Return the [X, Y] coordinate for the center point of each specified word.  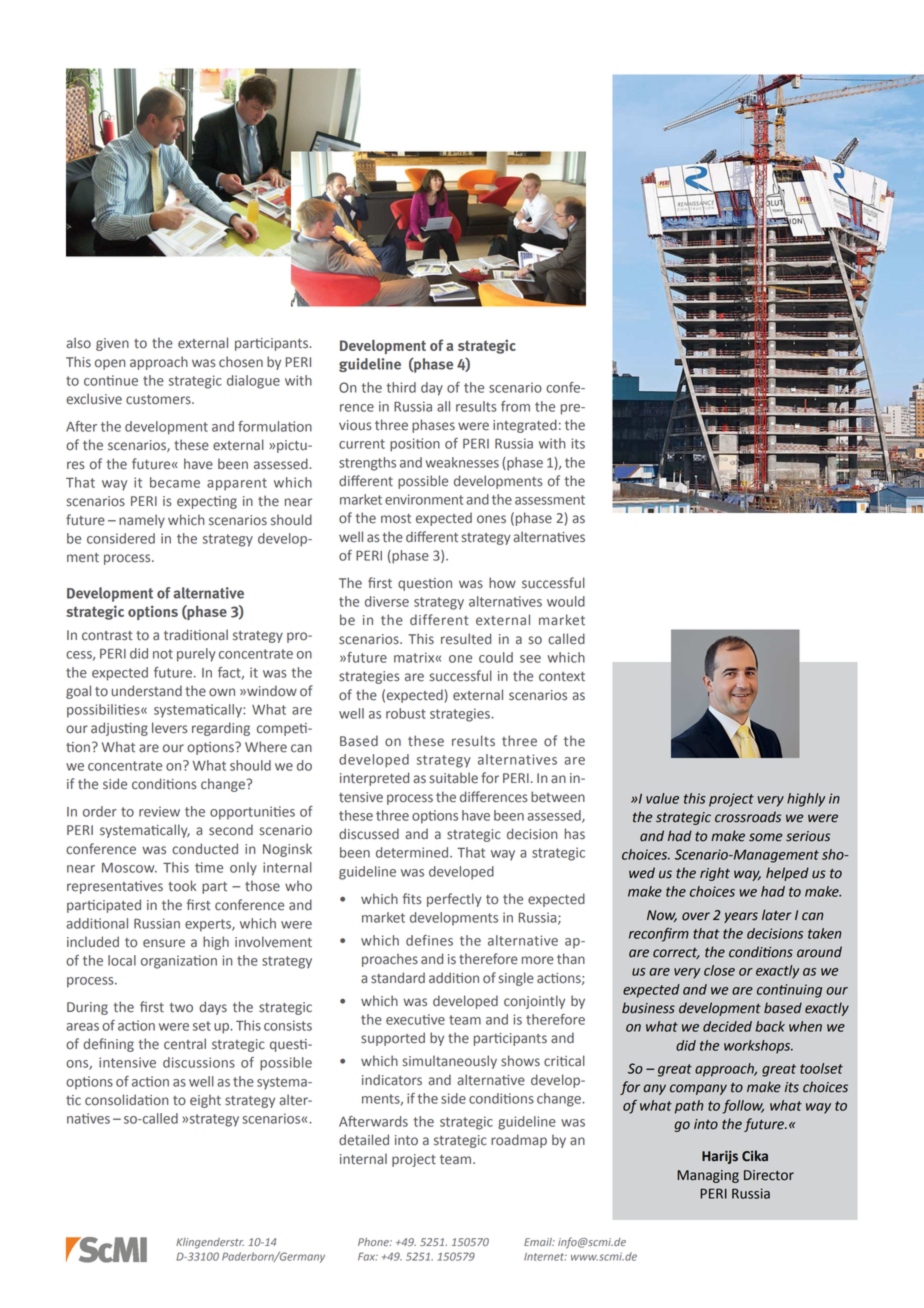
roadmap [519, 1141]
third [401, 387]
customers [159, 400]
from [515, 406]
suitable [454, 778]
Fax [368, 1256]
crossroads [748, 817]
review [159, 811]
